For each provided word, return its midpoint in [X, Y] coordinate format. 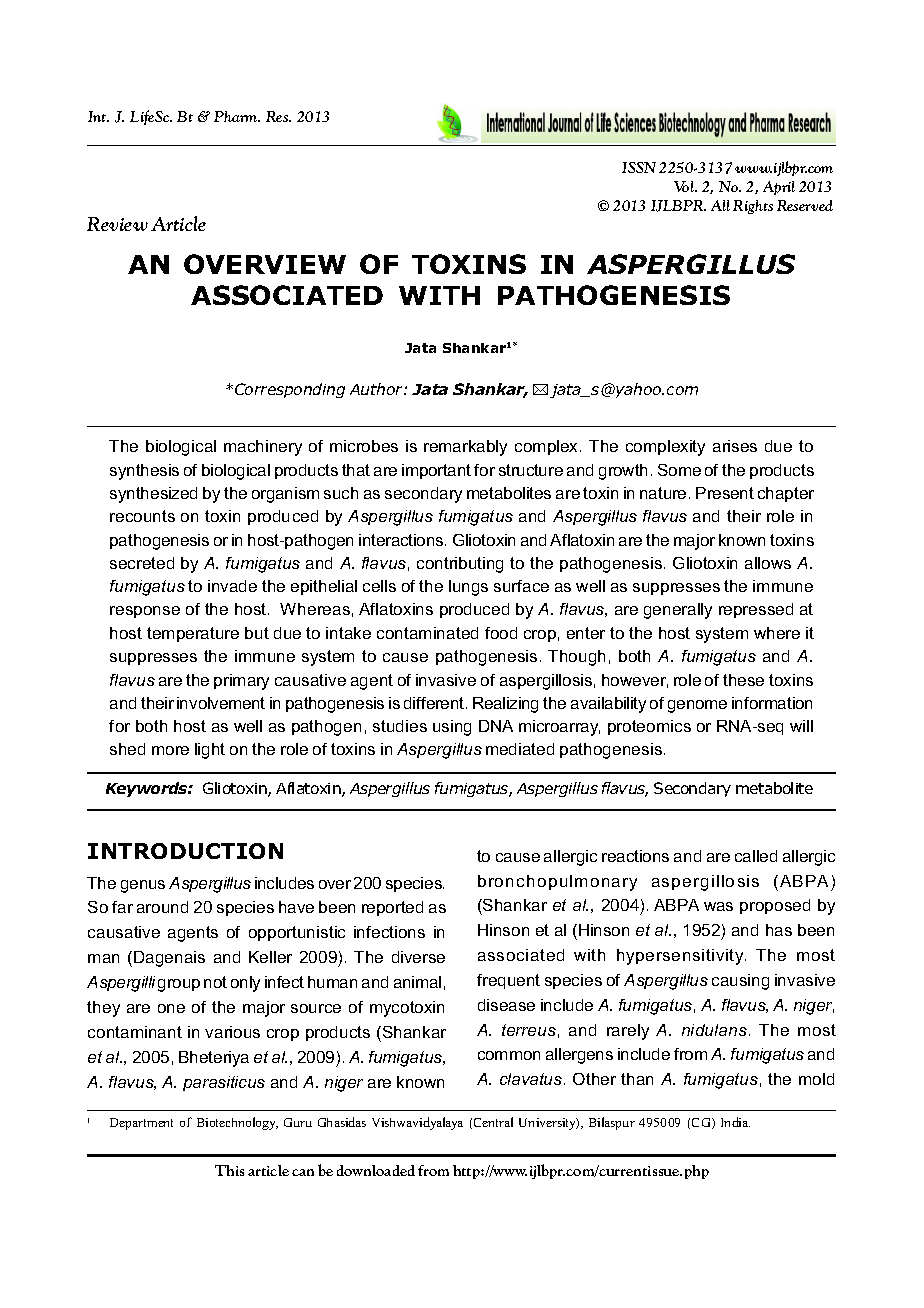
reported [392, 908]
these [743, 680]
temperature [193, 634]
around [162, 907]
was [718, 906]
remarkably [465, 448]
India [735, 1122]
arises [735, 446]
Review [117, 224]
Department [141, 1124]
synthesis [144, 472]
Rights [753, 207]
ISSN [639, 167]
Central [493, 1122]
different [435, 703]
